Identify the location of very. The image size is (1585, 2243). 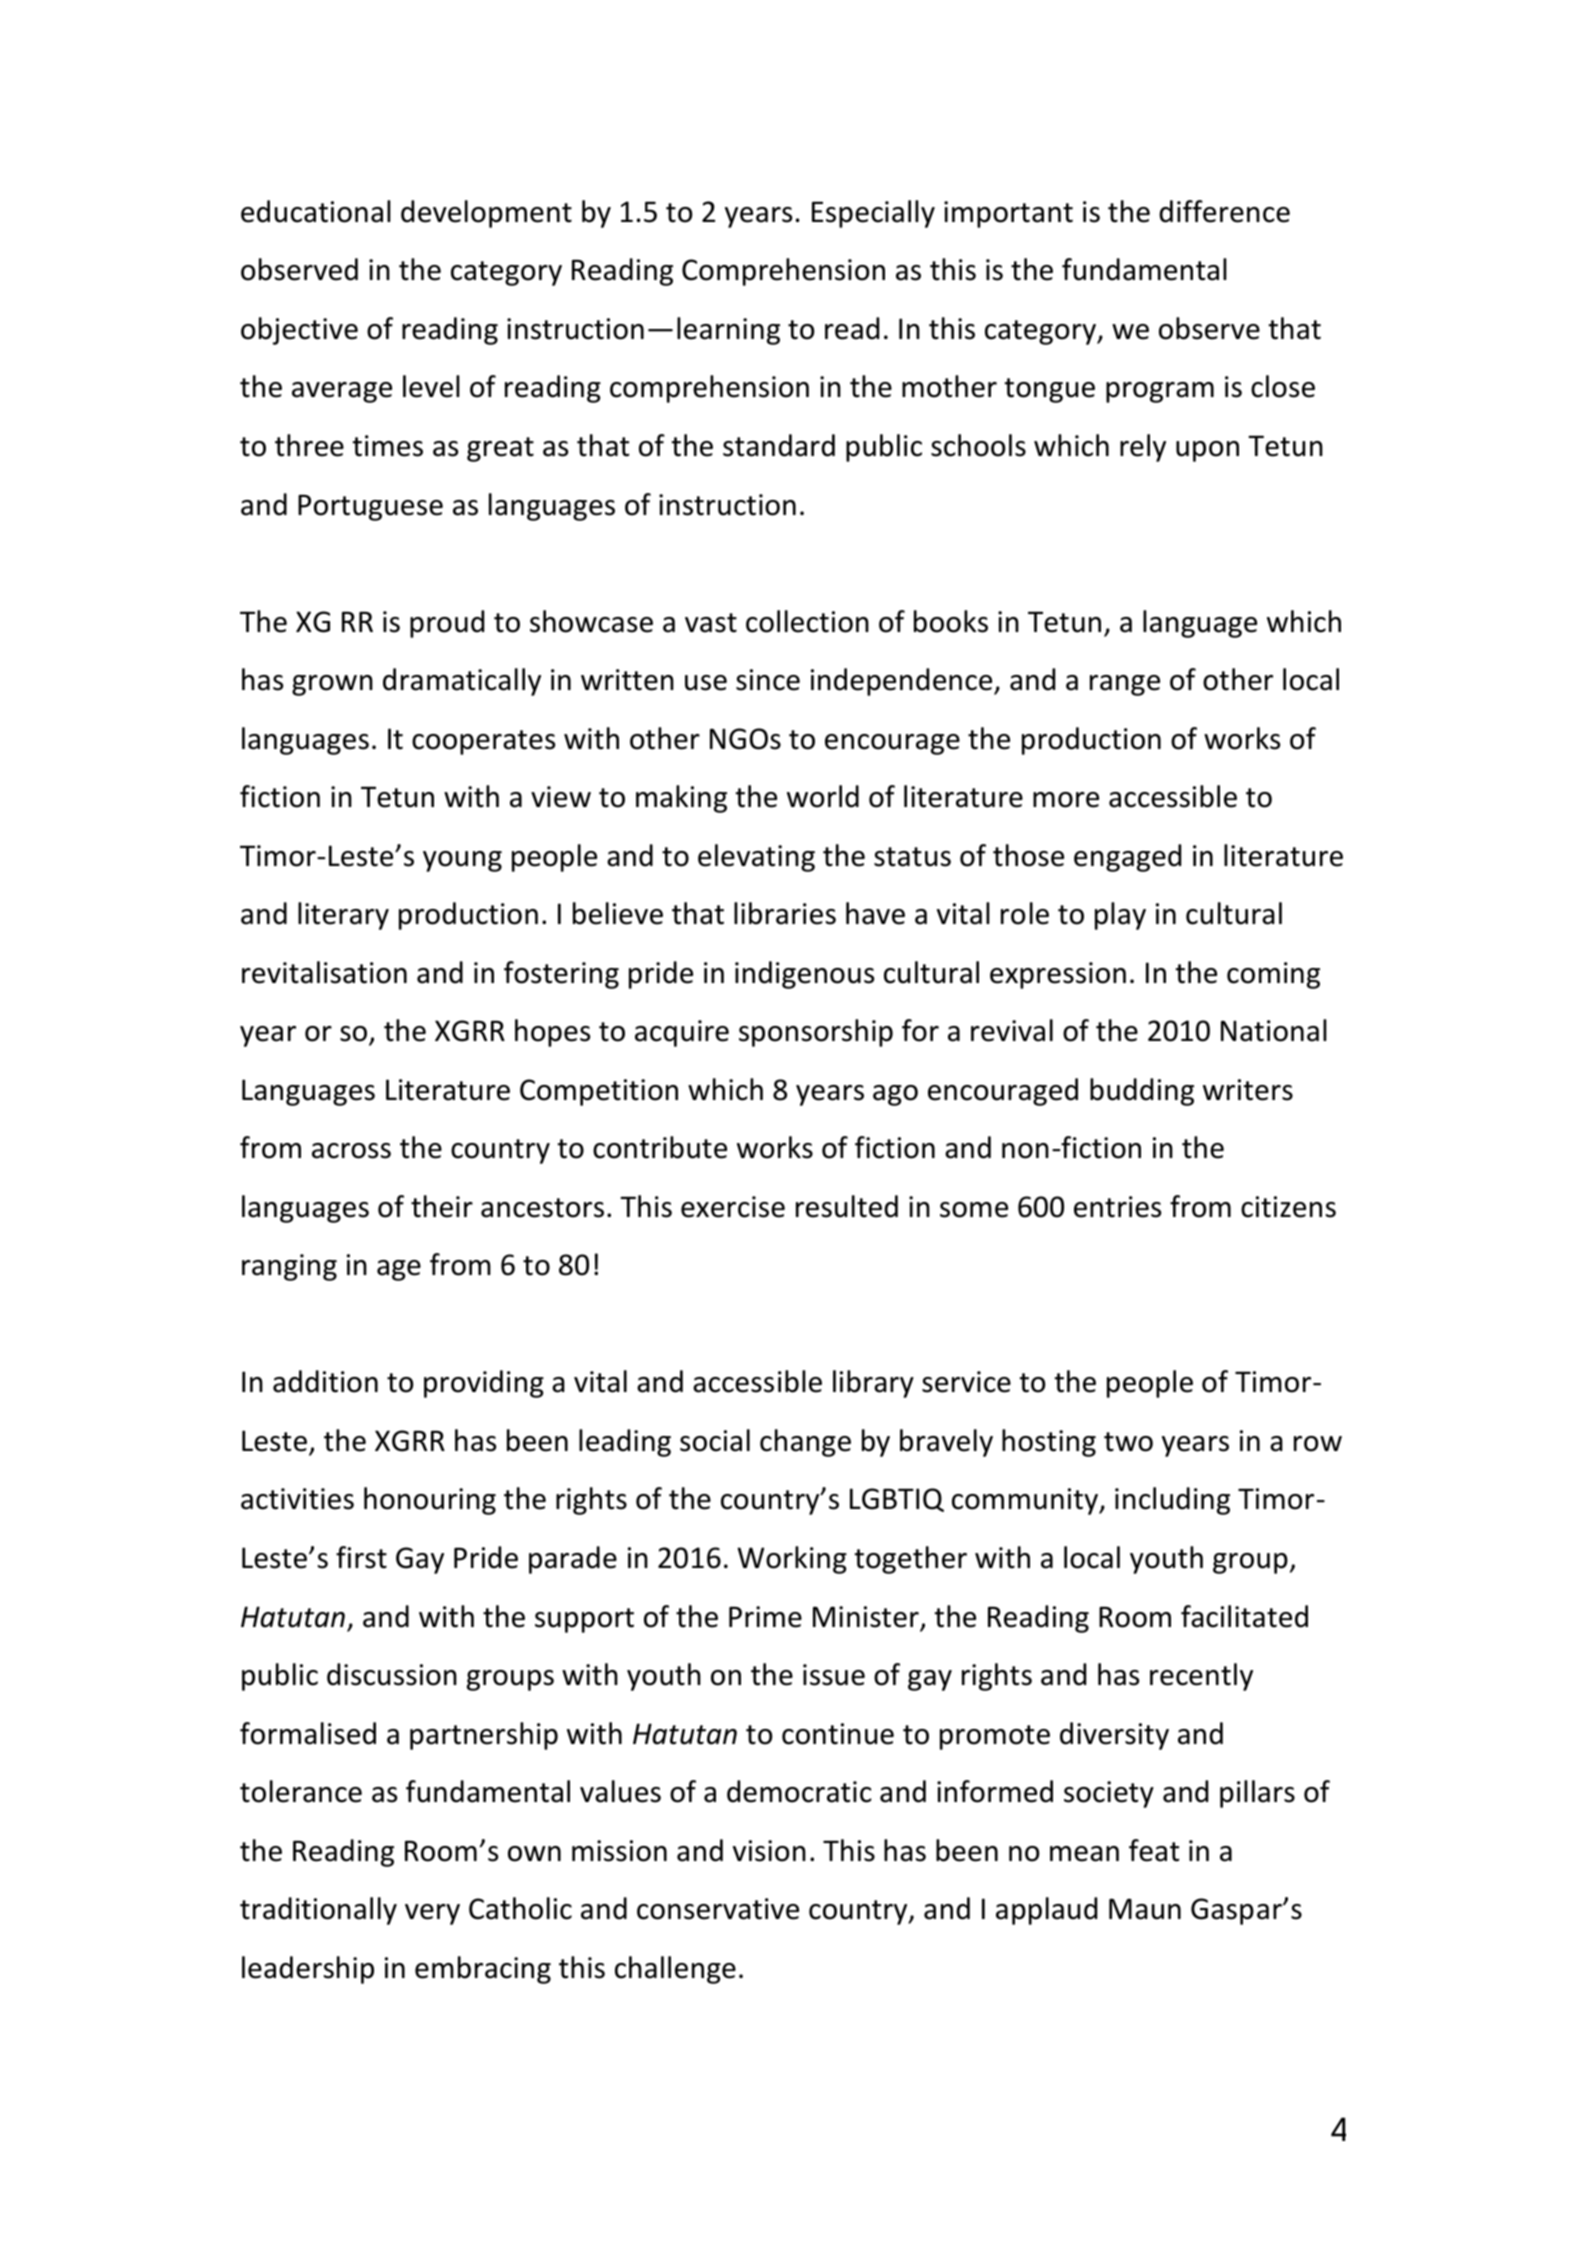
(432, 1914).
